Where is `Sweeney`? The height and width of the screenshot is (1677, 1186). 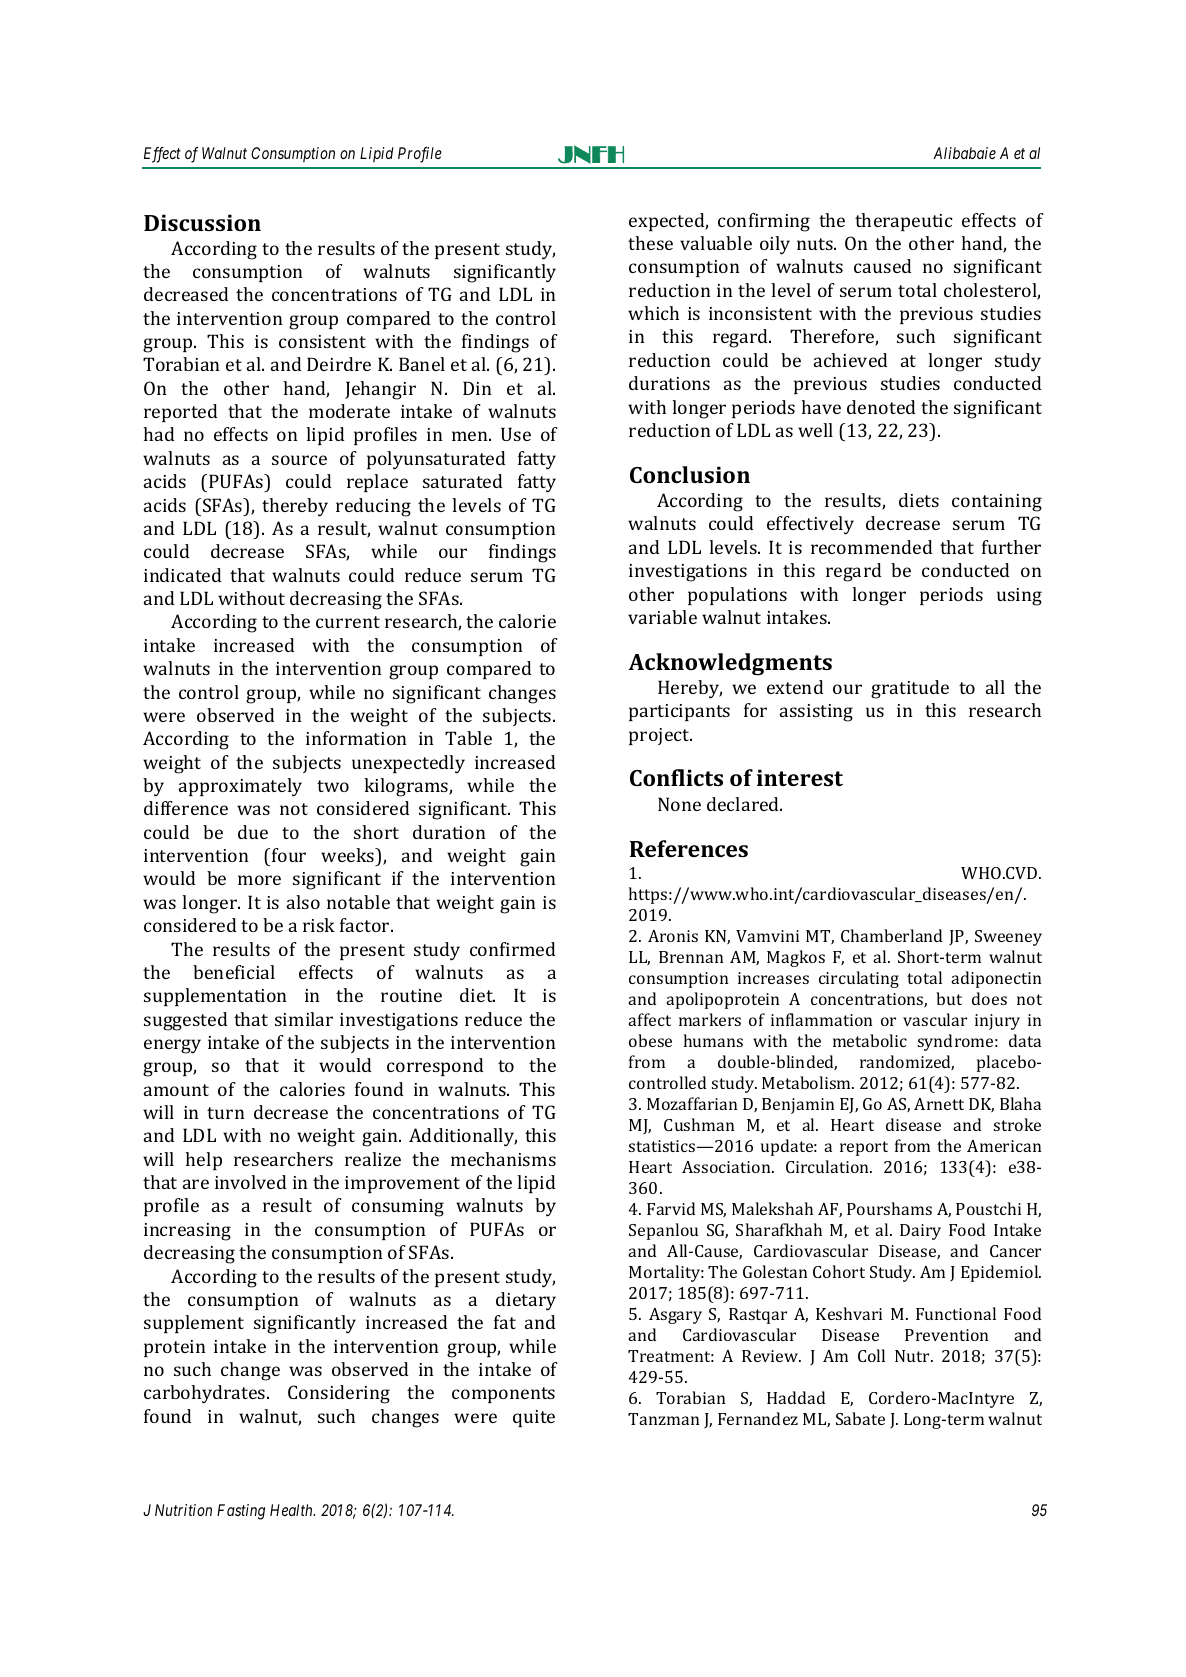
Sweeney is located at coordinates (1008, 938).
